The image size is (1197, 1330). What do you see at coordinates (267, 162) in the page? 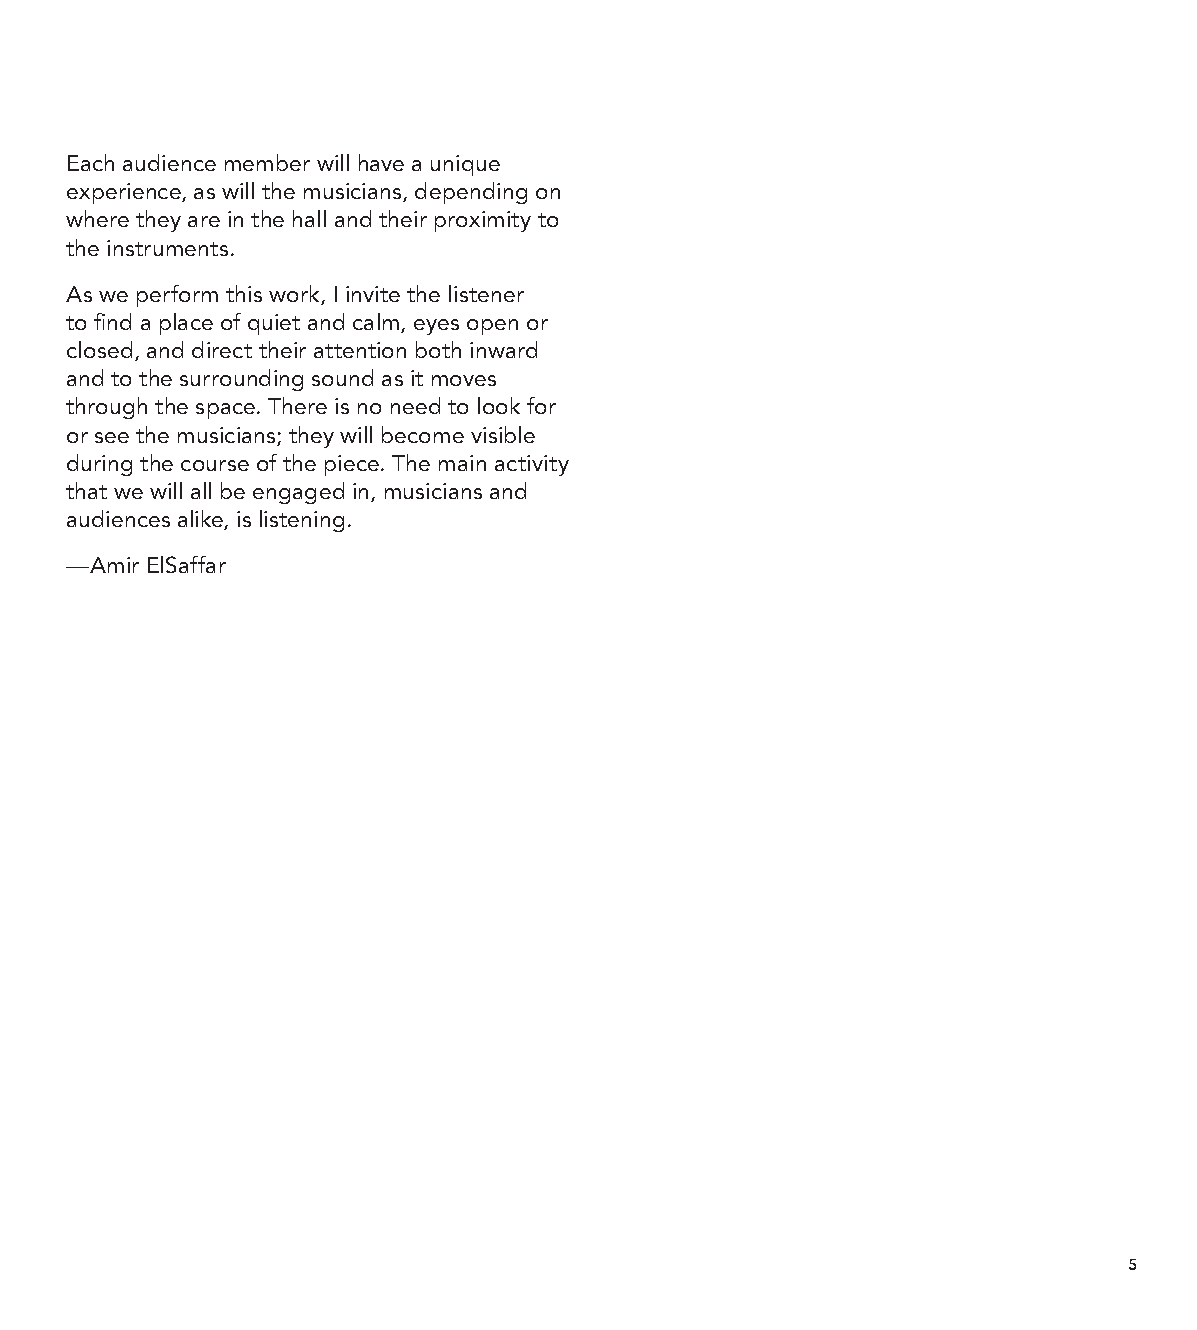
I see `member` at bounding box center [267, 162].
